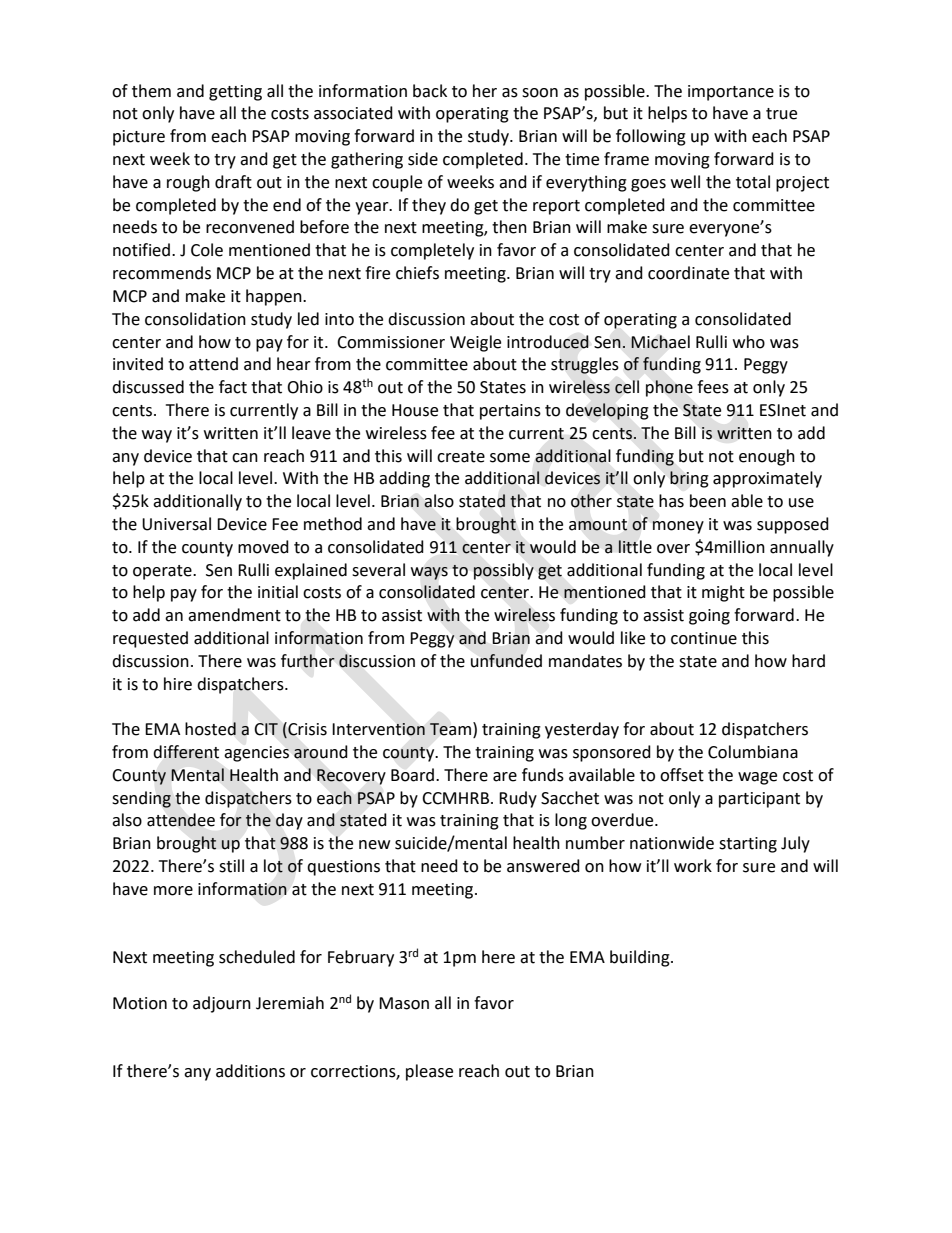 Image resolution: width=952 pixels, height=1233 pixels. What do you see at coordinates (749, 342) in the page?
I see `who` at bounding box center [749, 342].
